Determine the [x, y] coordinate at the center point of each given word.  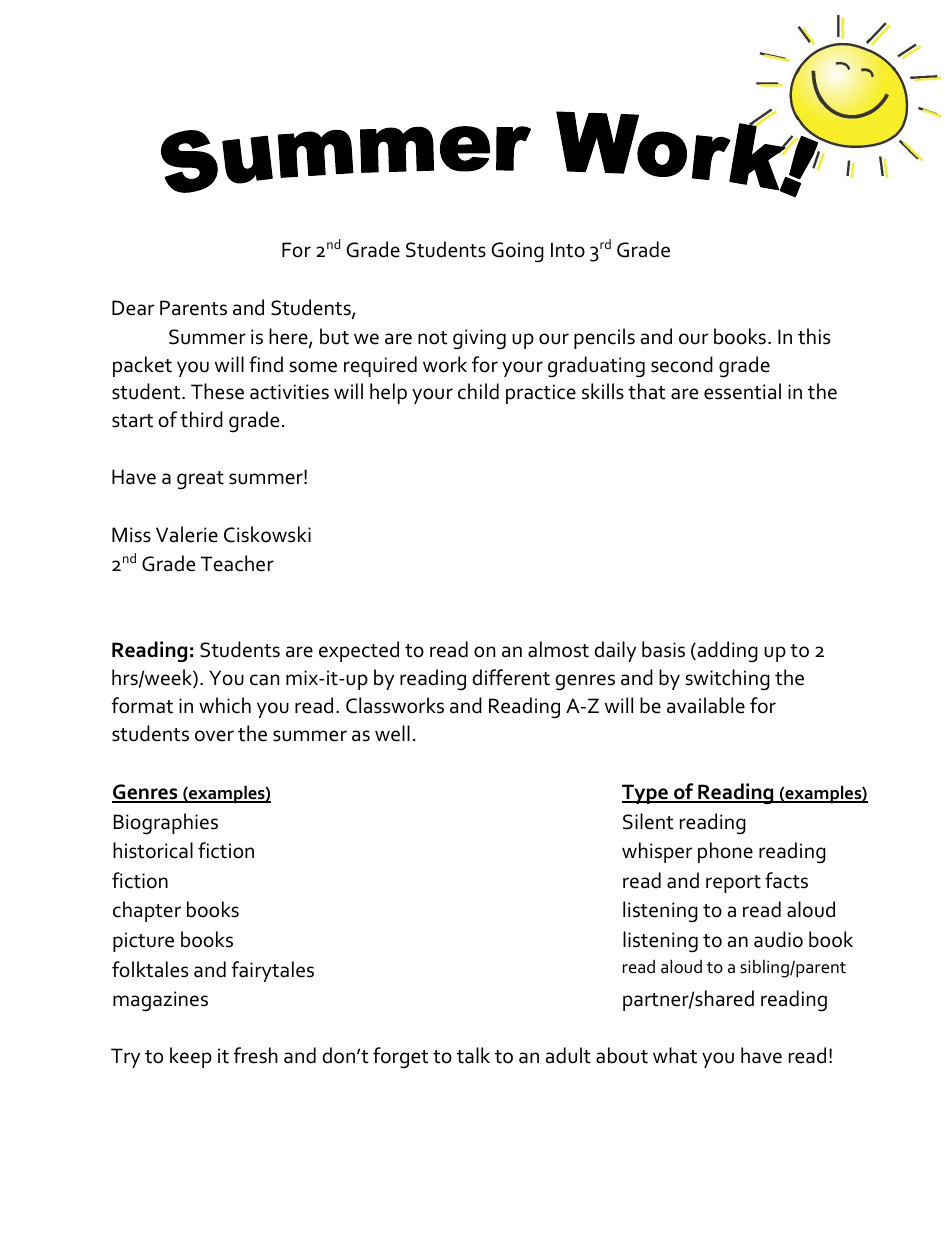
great [200, 480]
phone [725, 852]
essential [742, 391]
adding [726, 652]
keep [191, 1057]
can [264, 680]
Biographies [166, 824]
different [511, 677]
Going [517, 252]
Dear [133, 308]
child [478, 391]
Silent [648, 821]
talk [473, 1055]
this [814, 336]
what [675, 1055]
